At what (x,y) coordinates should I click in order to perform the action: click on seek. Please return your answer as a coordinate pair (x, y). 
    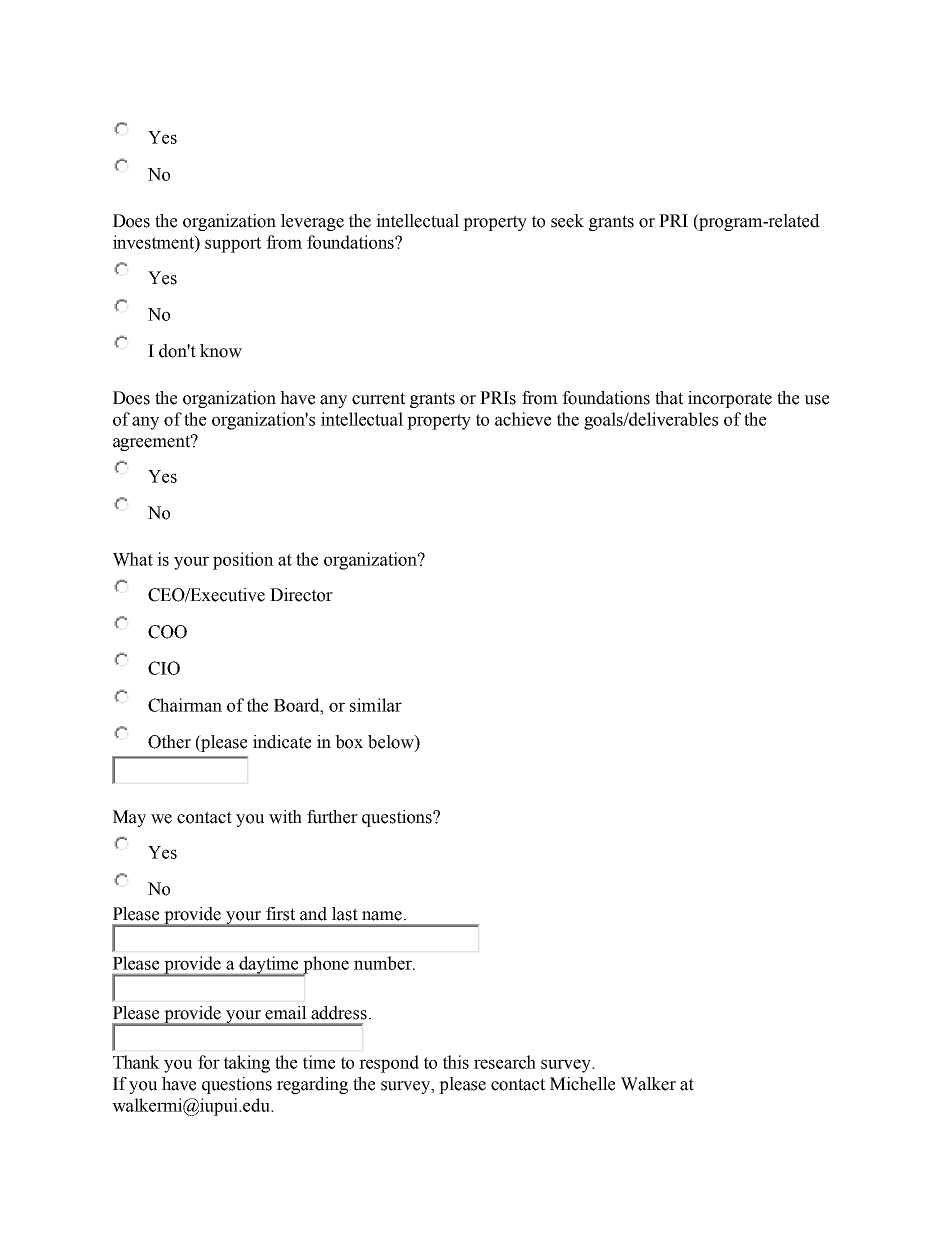
    Looking at the image, I should click on (567, 221).
